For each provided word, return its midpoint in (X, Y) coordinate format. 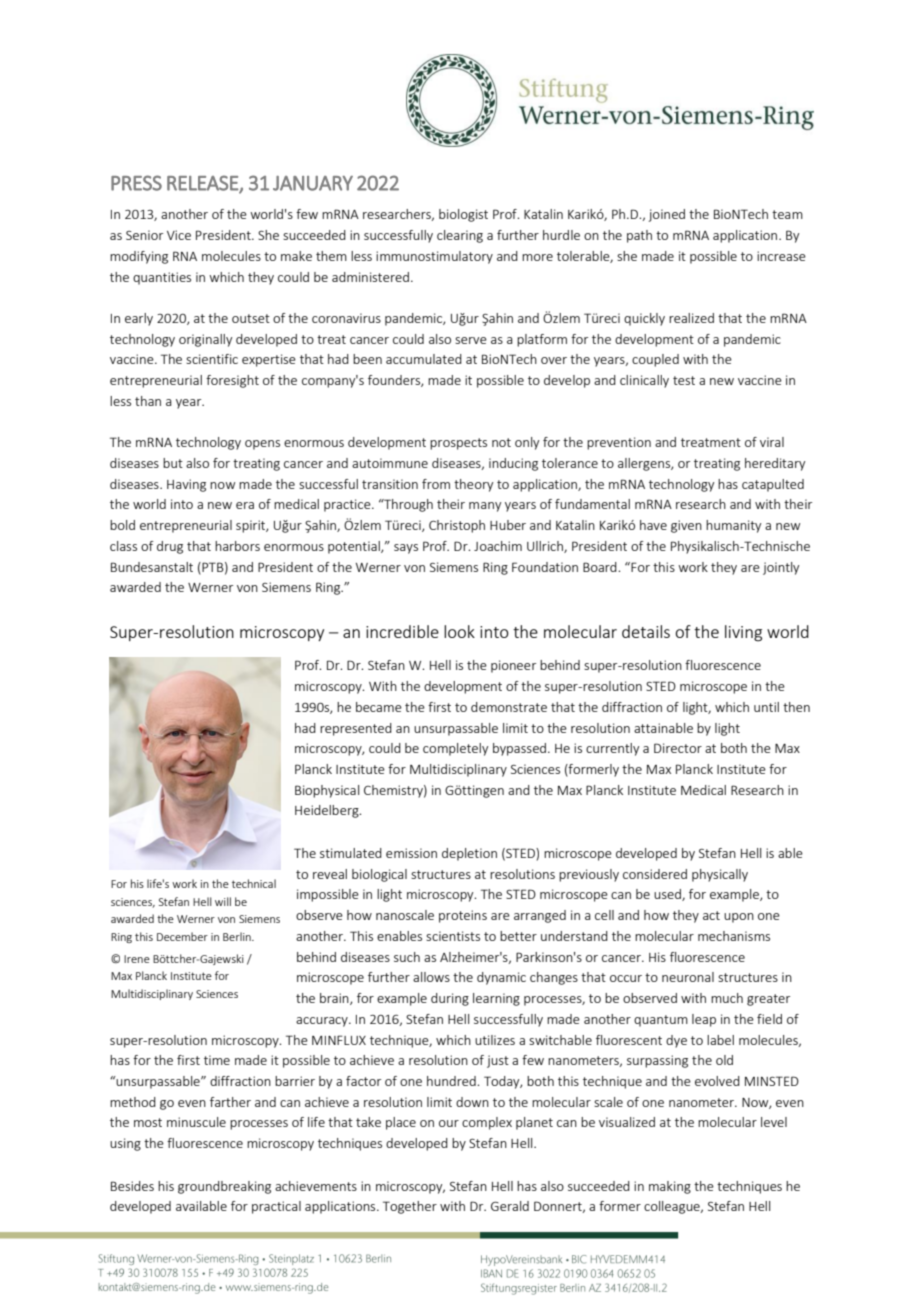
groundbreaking (224, 1187)
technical (254, 883)
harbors (237, 546)
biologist (463, 215)
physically (720, 875)
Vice (179, 235)
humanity (733, 526)
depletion (469, 854)
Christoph (457, 526)
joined (667, 215)
